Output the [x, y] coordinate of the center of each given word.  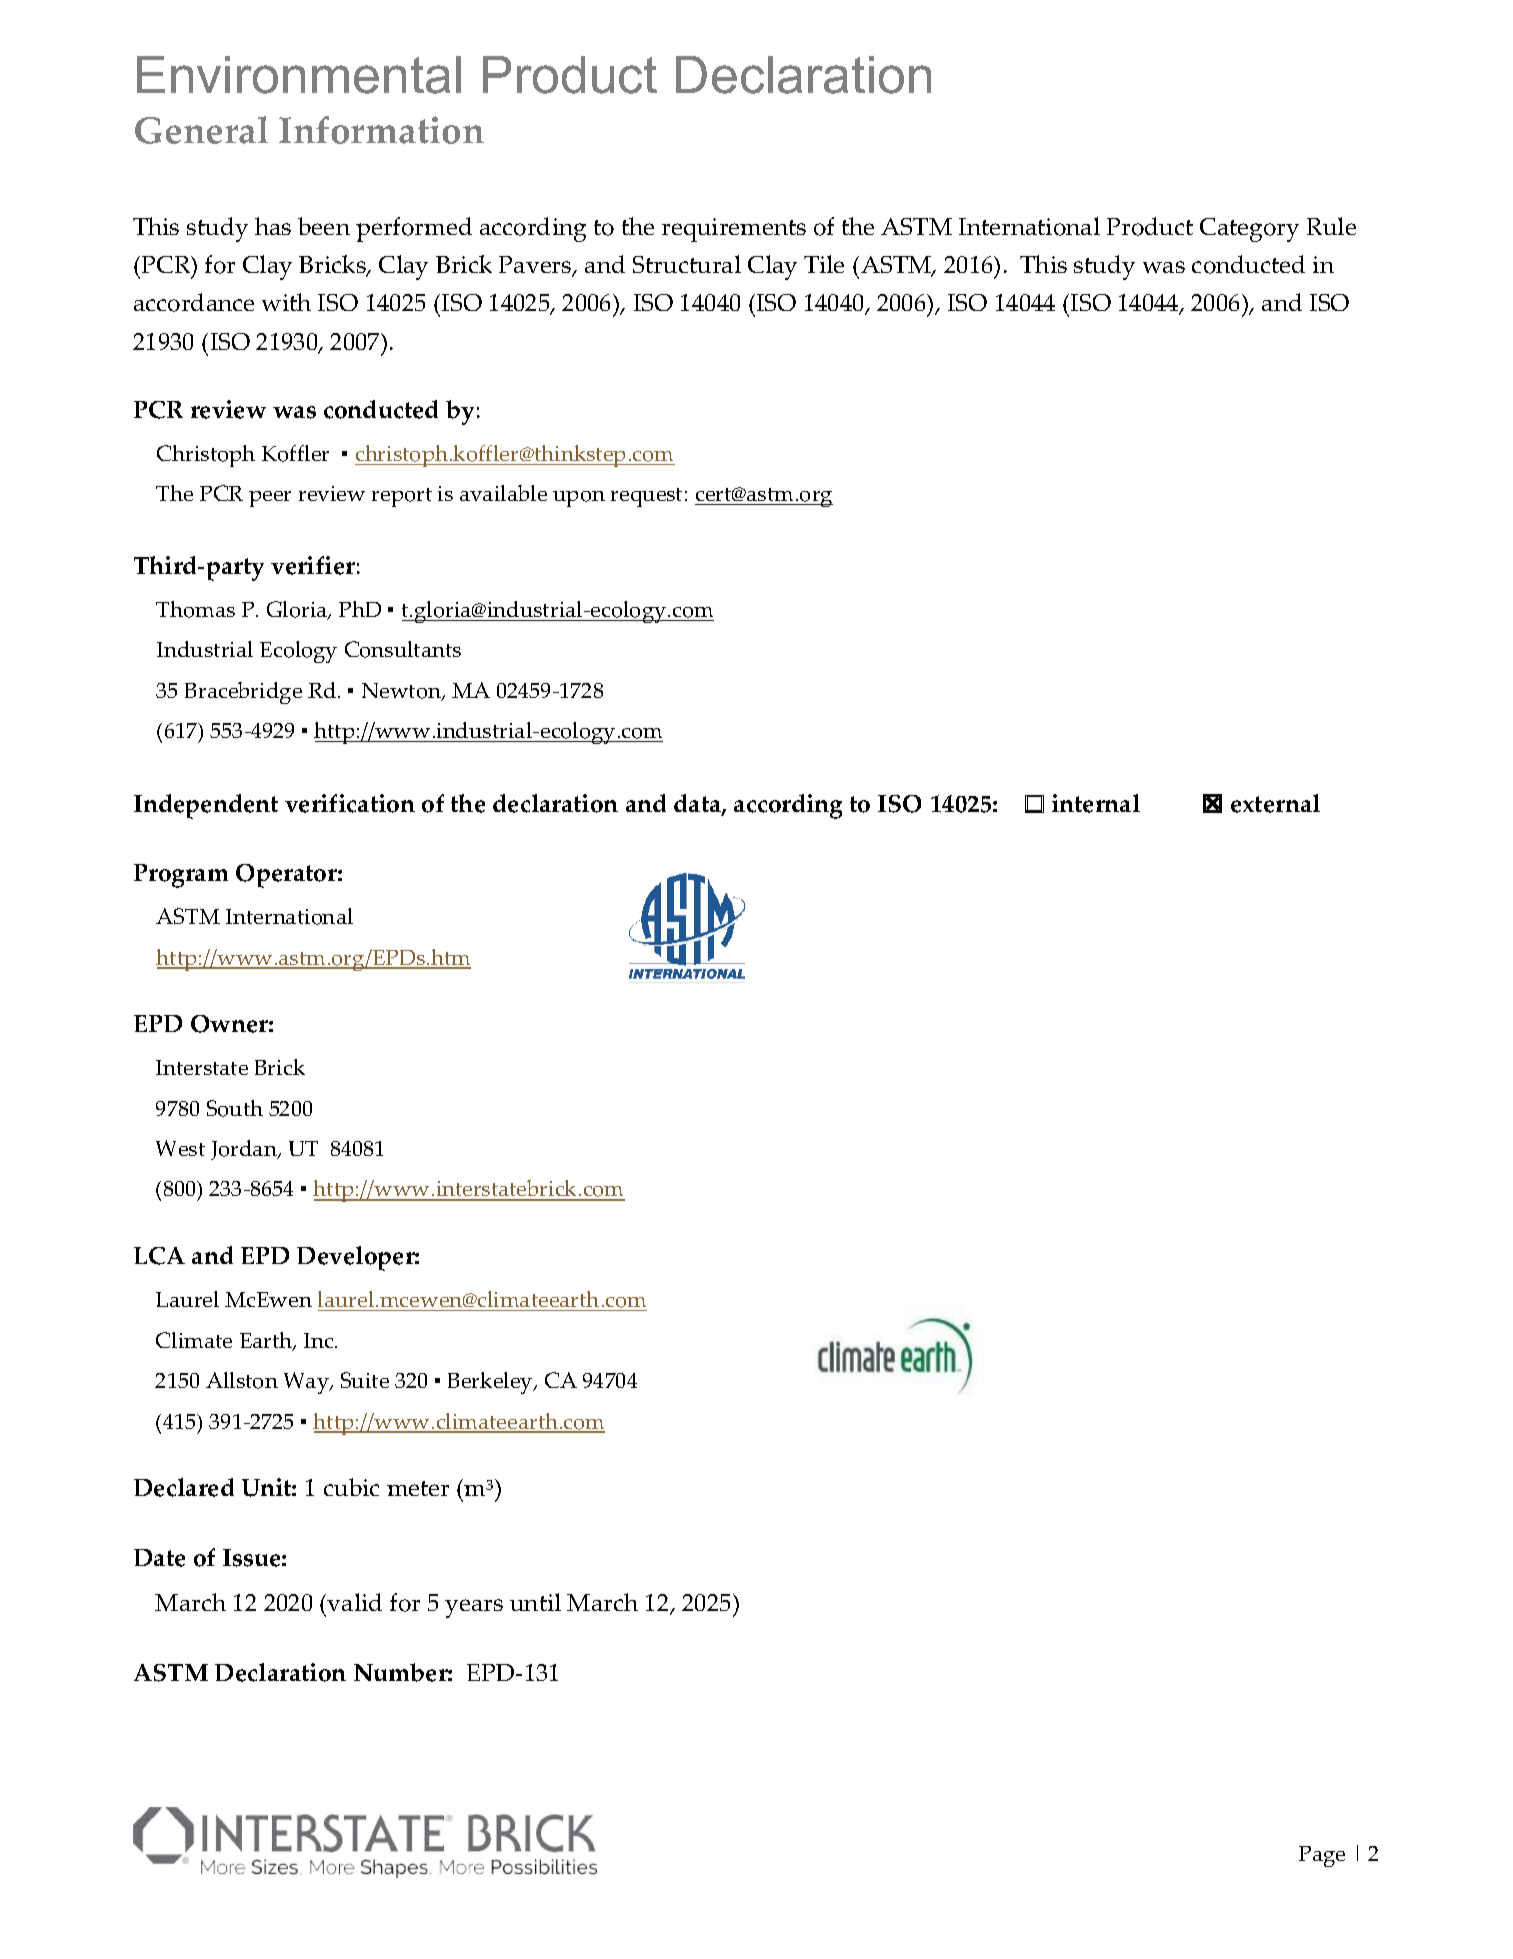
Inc [320, 1340]
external [1275, 803]
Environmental [299, 75]
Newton [403, 692]
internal [1096, 803]
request [646, 497]
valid [354, 1602]
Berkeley [491, 1383]
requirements [734, 230]
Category [1249, 230]
